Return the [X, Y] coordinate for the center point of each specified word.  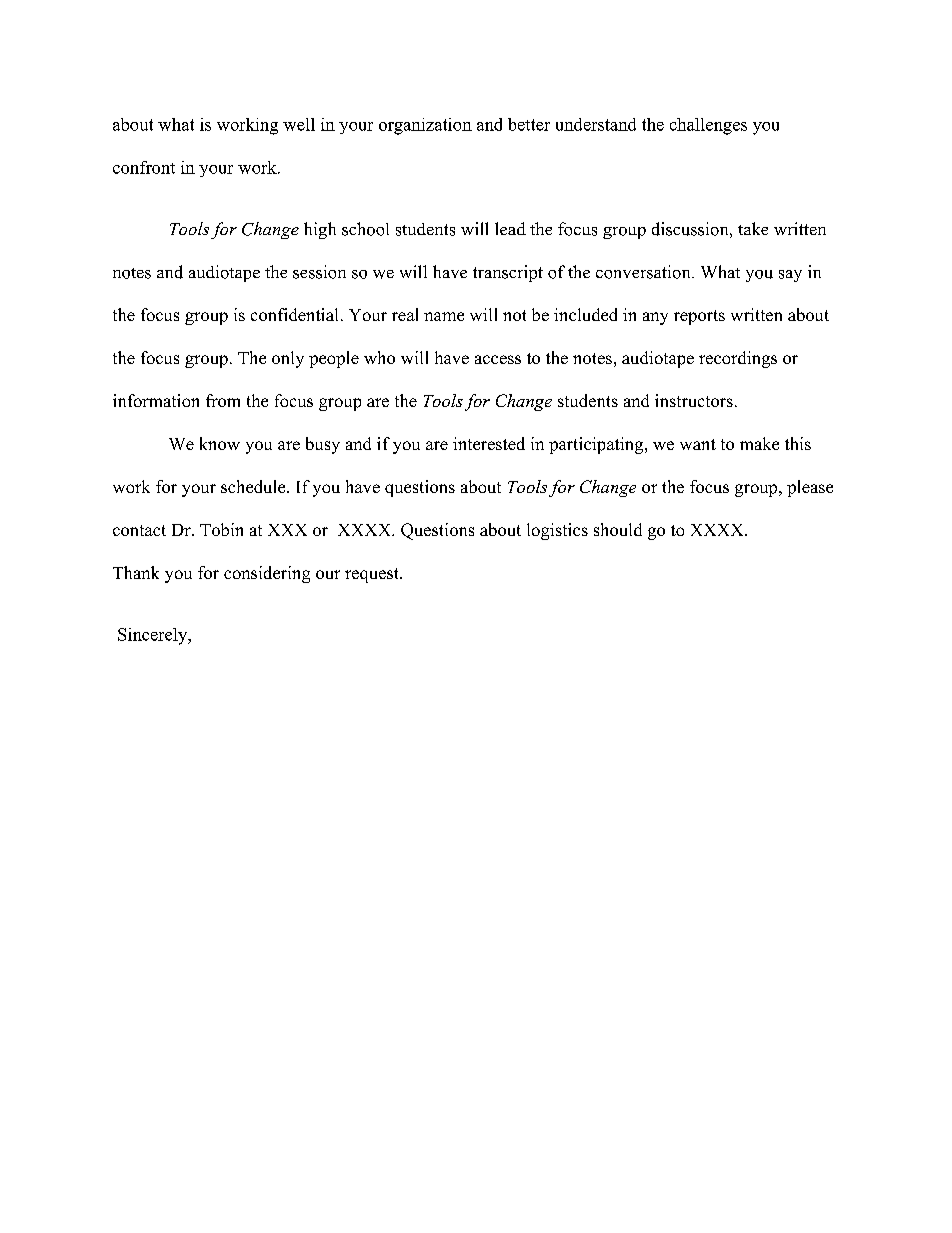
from [223, 400]
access [498, 359]
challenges [708, 126]
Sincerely [154, 636]
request [373, 575]
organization [425, 126]
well [299, 124]
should [618, 529]
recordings [738, 359]
